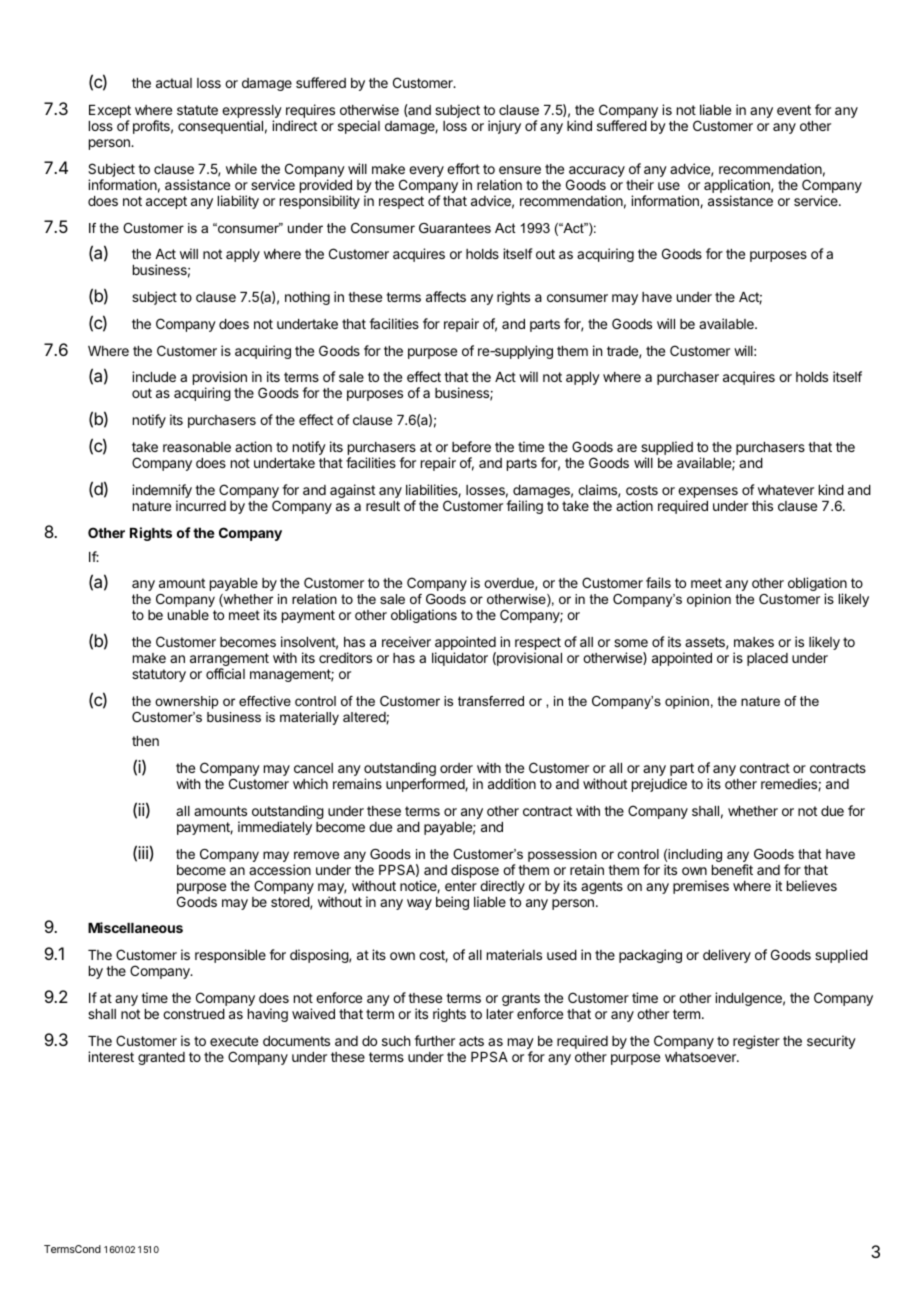 This image has height=1308, width=924. I want to click on transferred, so click(491, 701).
